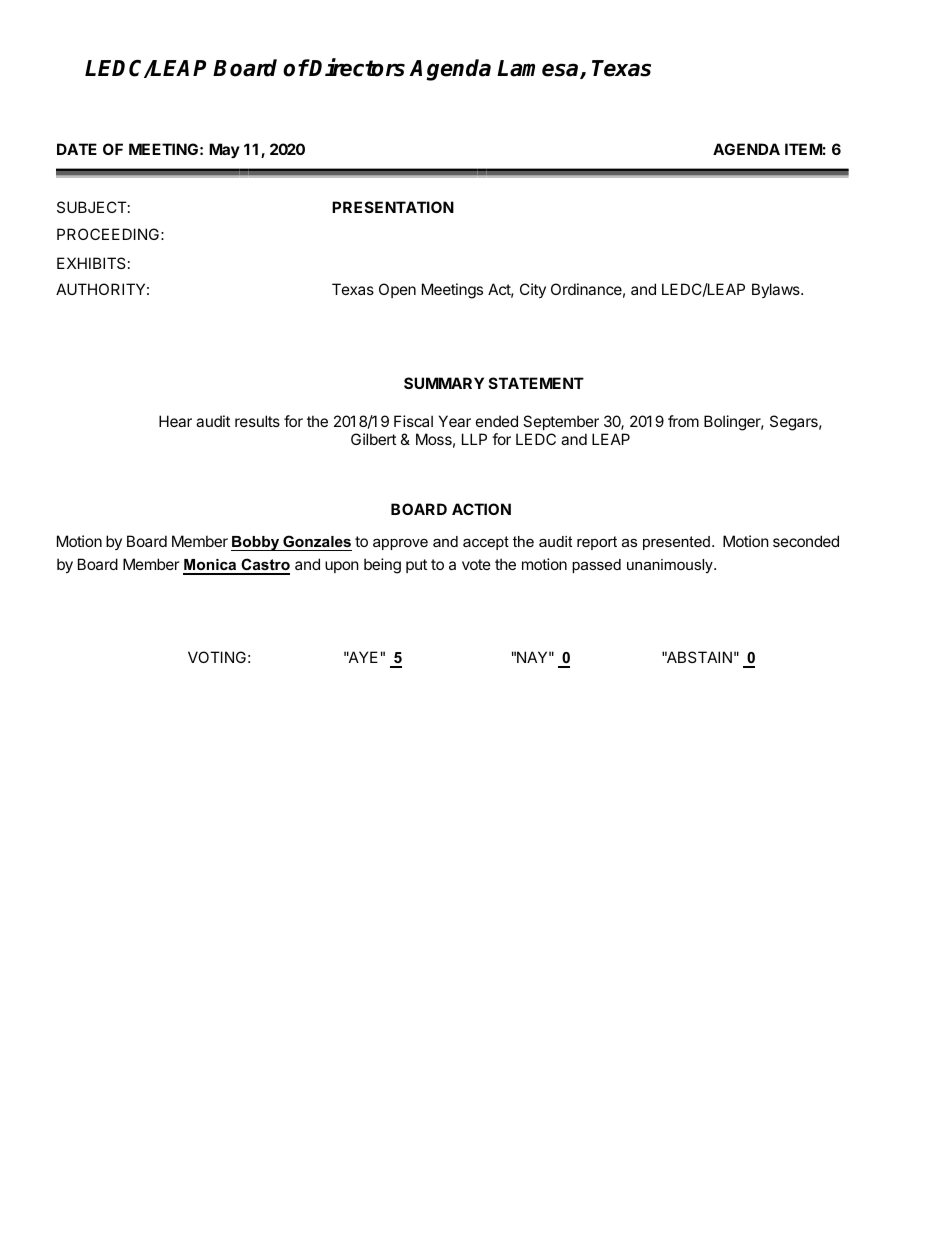  Describe the element at coordinates (224, 150) in the image. I see `May` at that location.
